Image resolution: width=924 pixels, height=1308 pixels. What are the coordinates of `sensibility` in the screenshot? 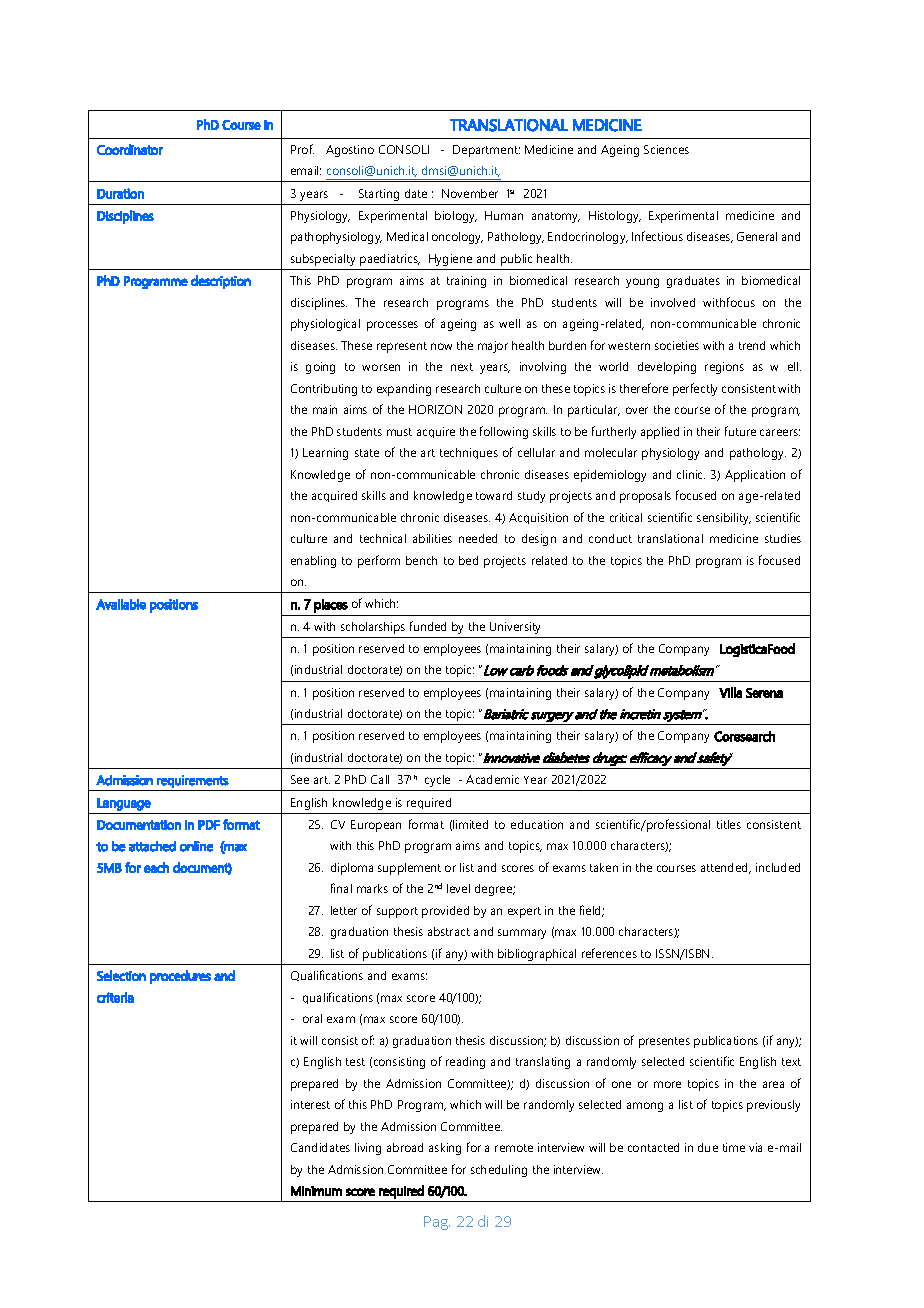 It's located at (724, 519).
